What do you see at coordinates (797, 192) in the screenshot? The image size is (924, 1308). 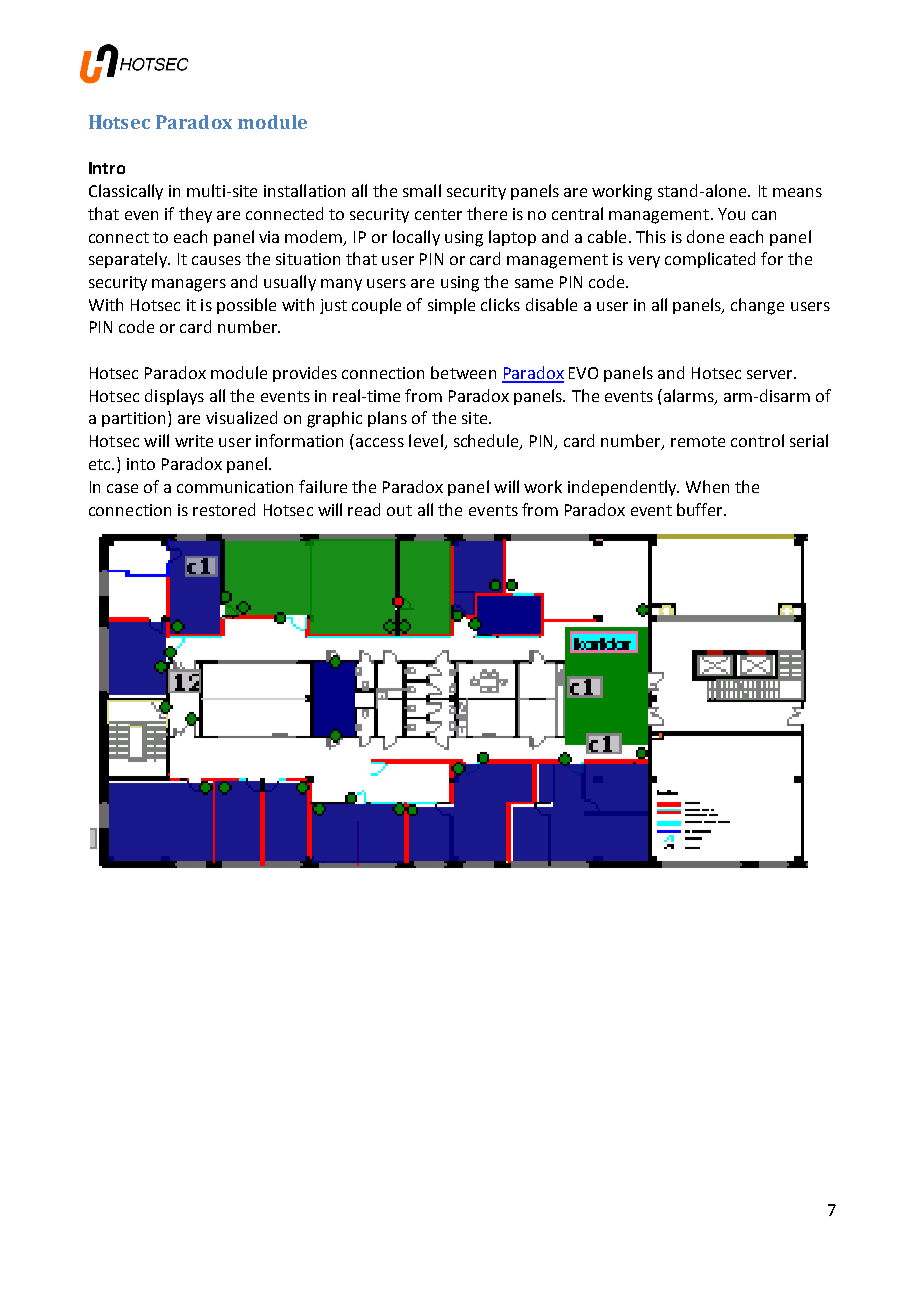 I see `means` at bounding box center [797, 192].
